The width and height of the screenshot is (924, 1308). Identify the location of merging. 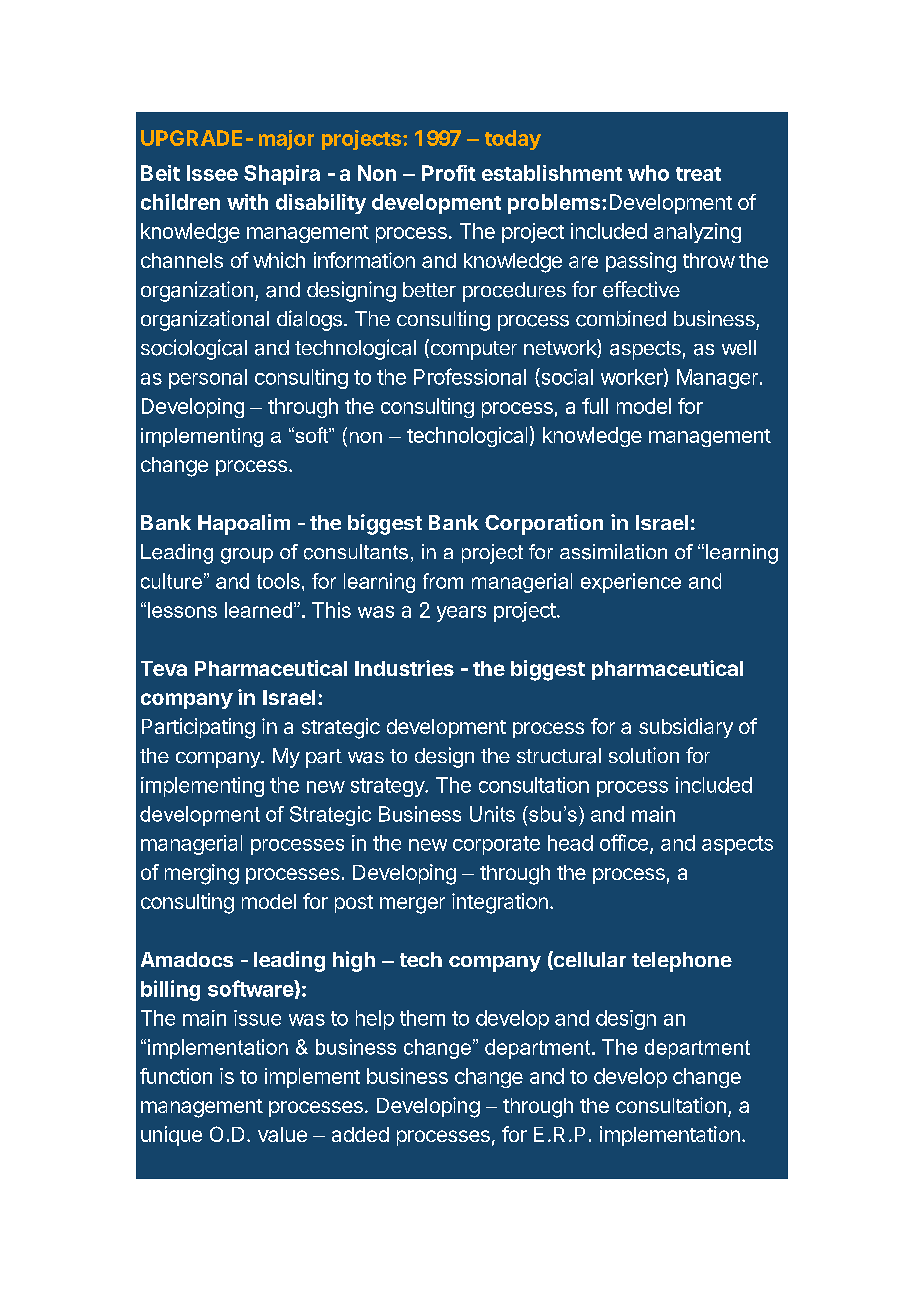
(202, 874).
